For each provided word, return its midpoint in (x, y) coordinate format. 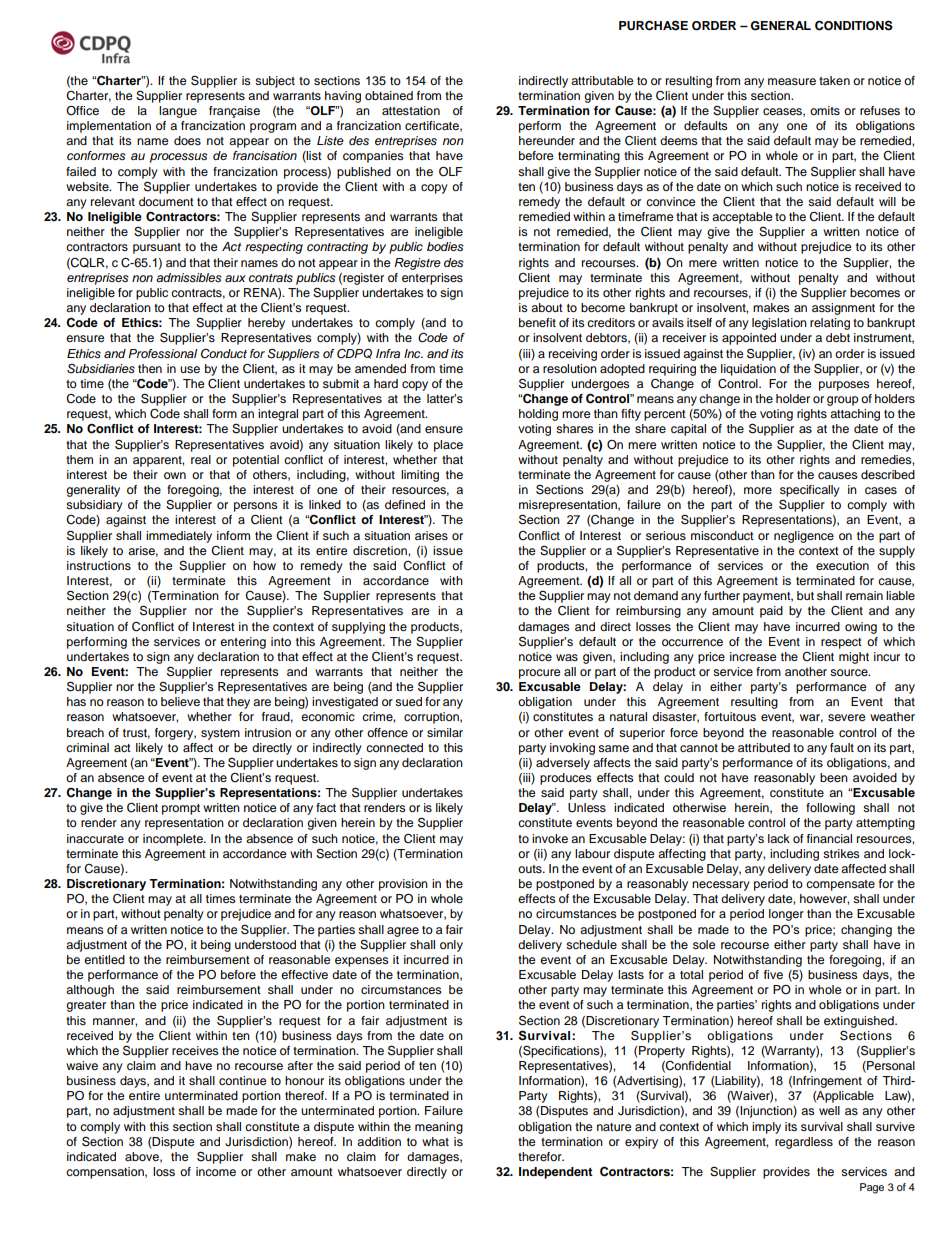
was (567, 657)
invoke (550, 838)
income (216, 1171)
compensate (840, 885)
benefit (537, 322)
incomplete (174, 840)
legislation (779, 324)
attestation (411, 110)
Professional (162, 353)
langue (178, 112)
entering (243, 643)
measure (792, 81)
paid (771, 612)
